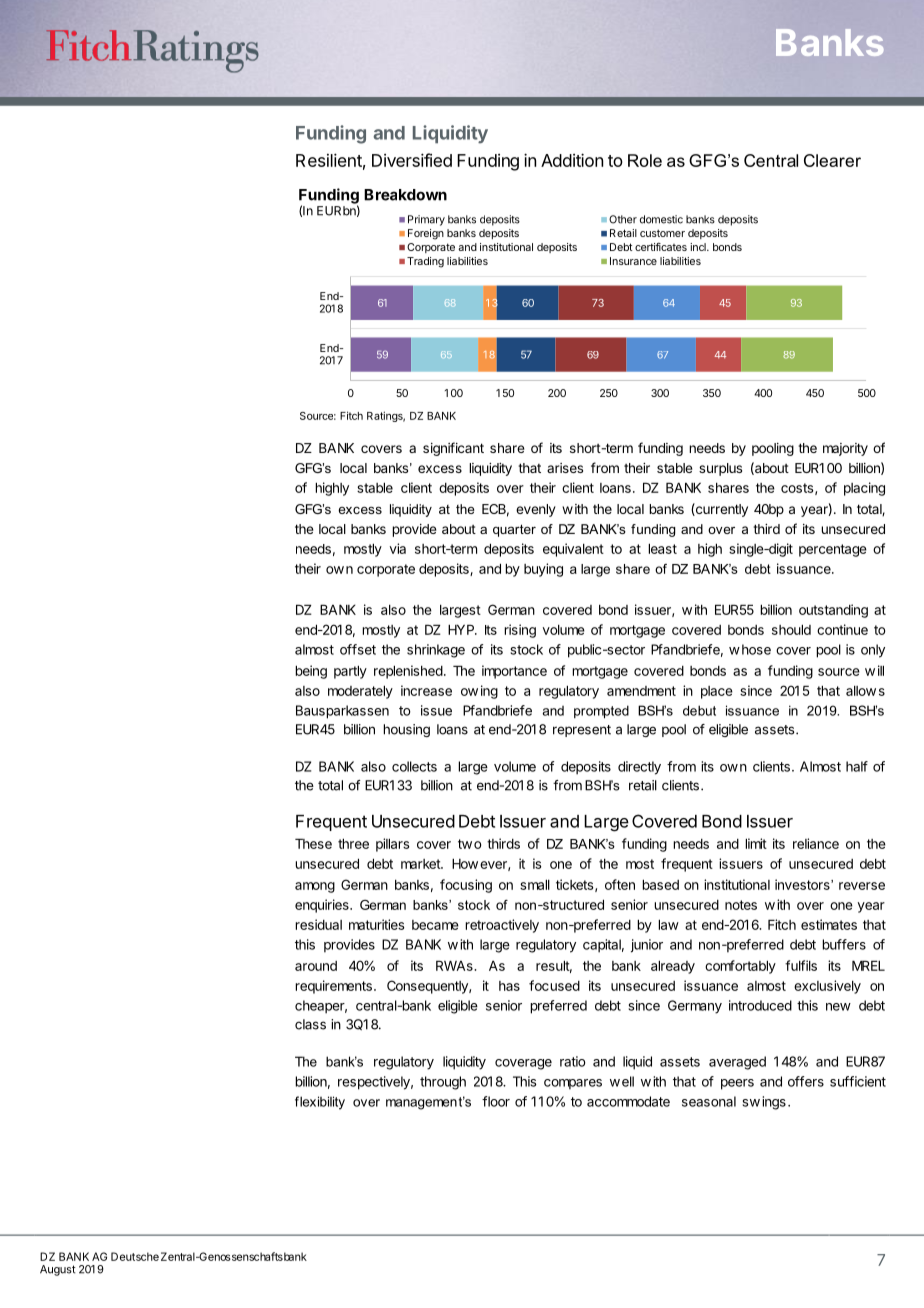 This document has height=1308, width=924. Describe the element at coordinates (717, 692) in the document. I see `place` at that location.
